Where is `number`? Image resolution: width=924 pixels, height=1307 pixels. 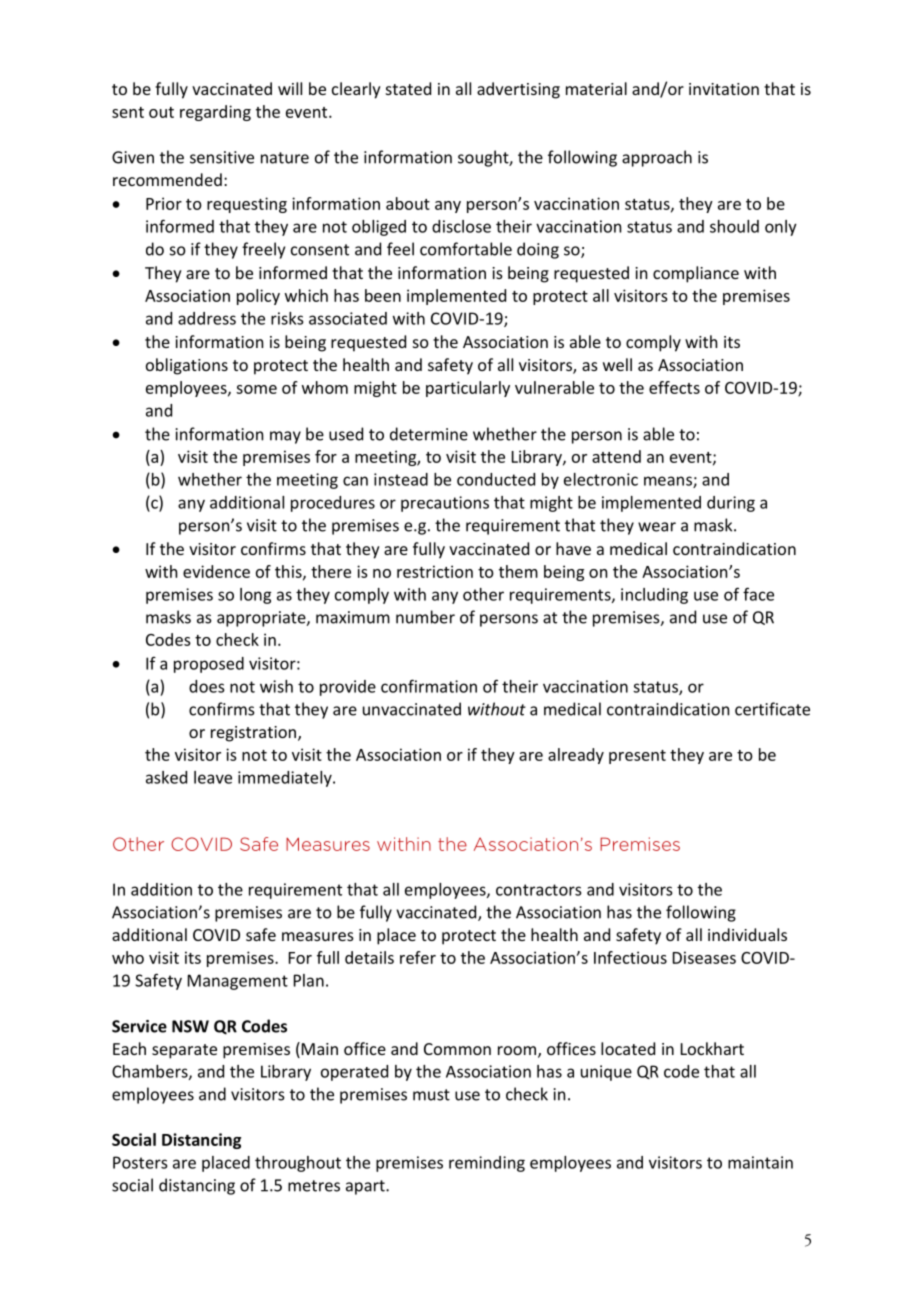
number is located at coordinates (425, 617).
